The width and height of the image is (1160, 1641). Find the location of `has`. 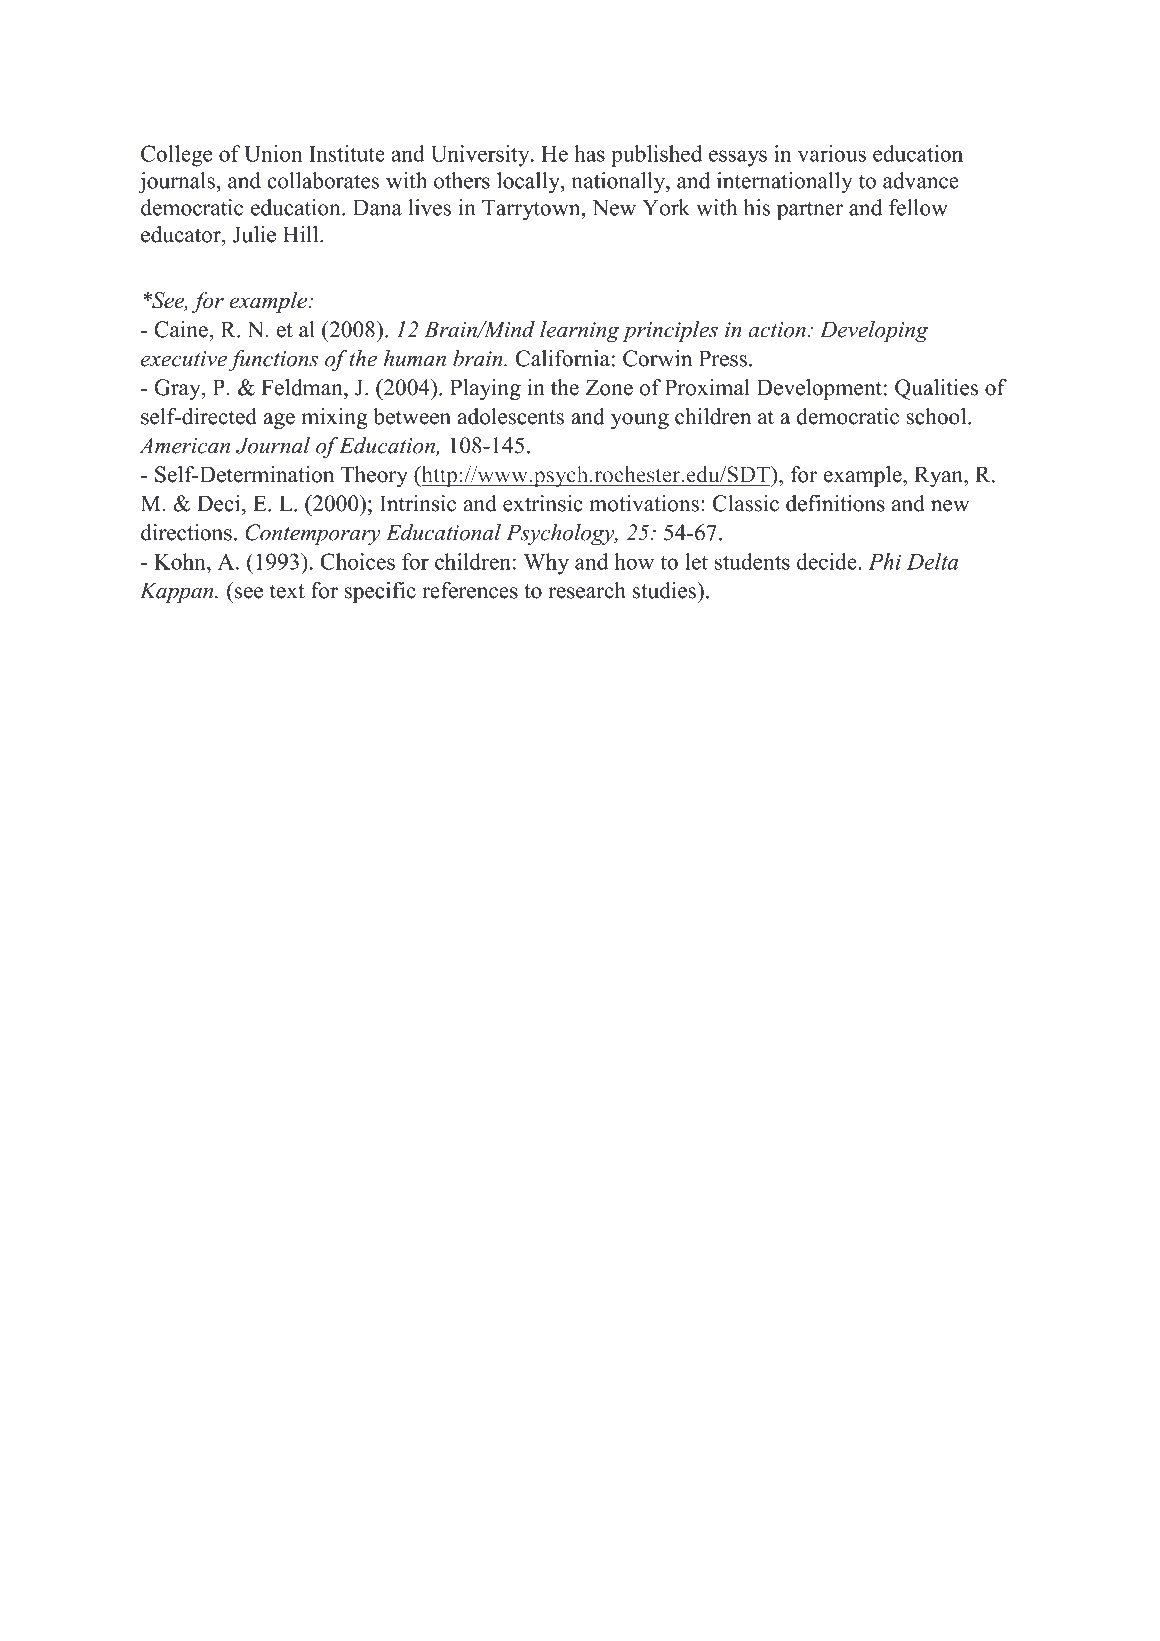

has is located at coordinates (589, 153).
